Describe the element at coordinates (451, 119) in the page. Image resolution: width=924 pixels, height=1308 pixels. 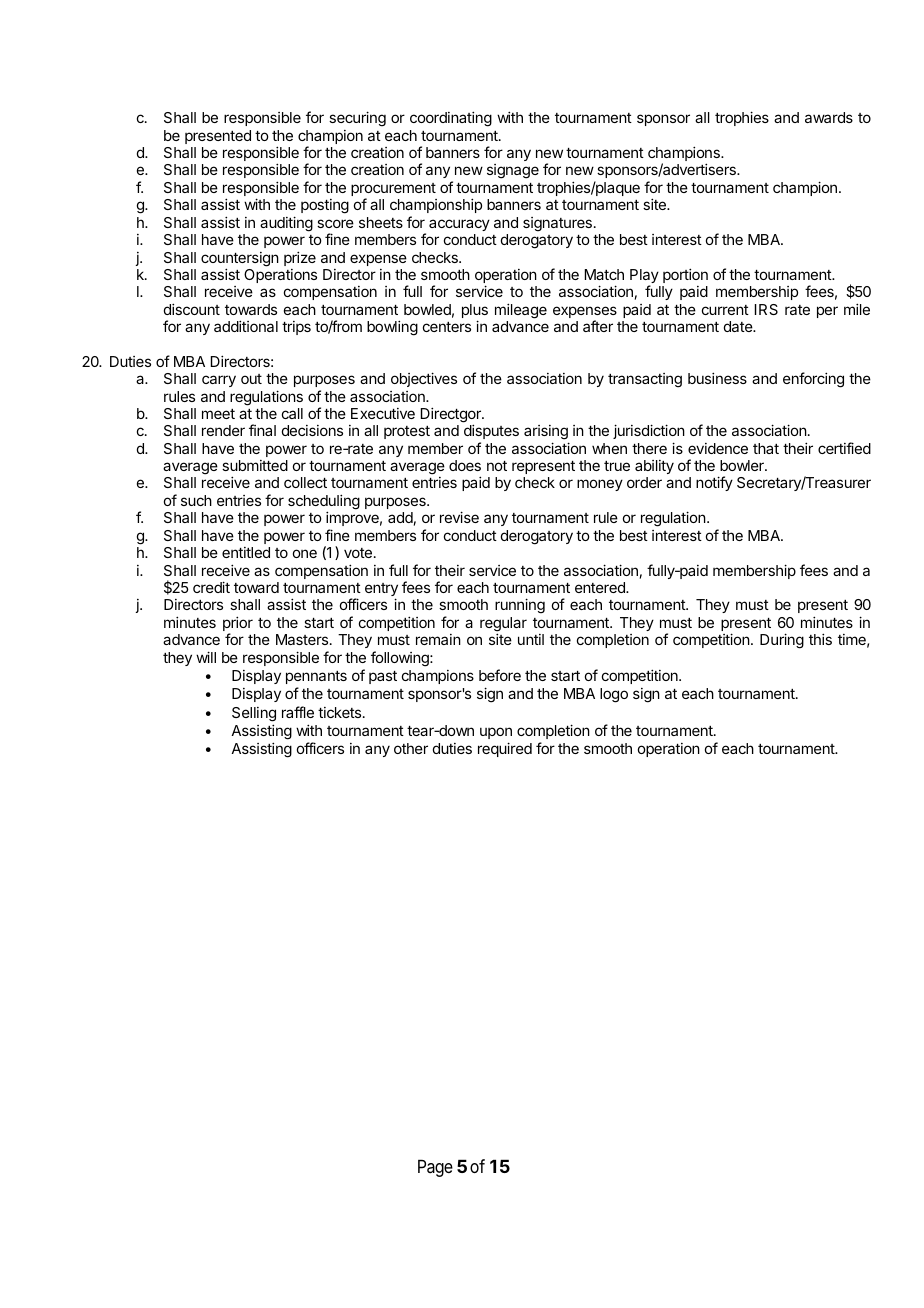
I see `coordinating` at that location.
